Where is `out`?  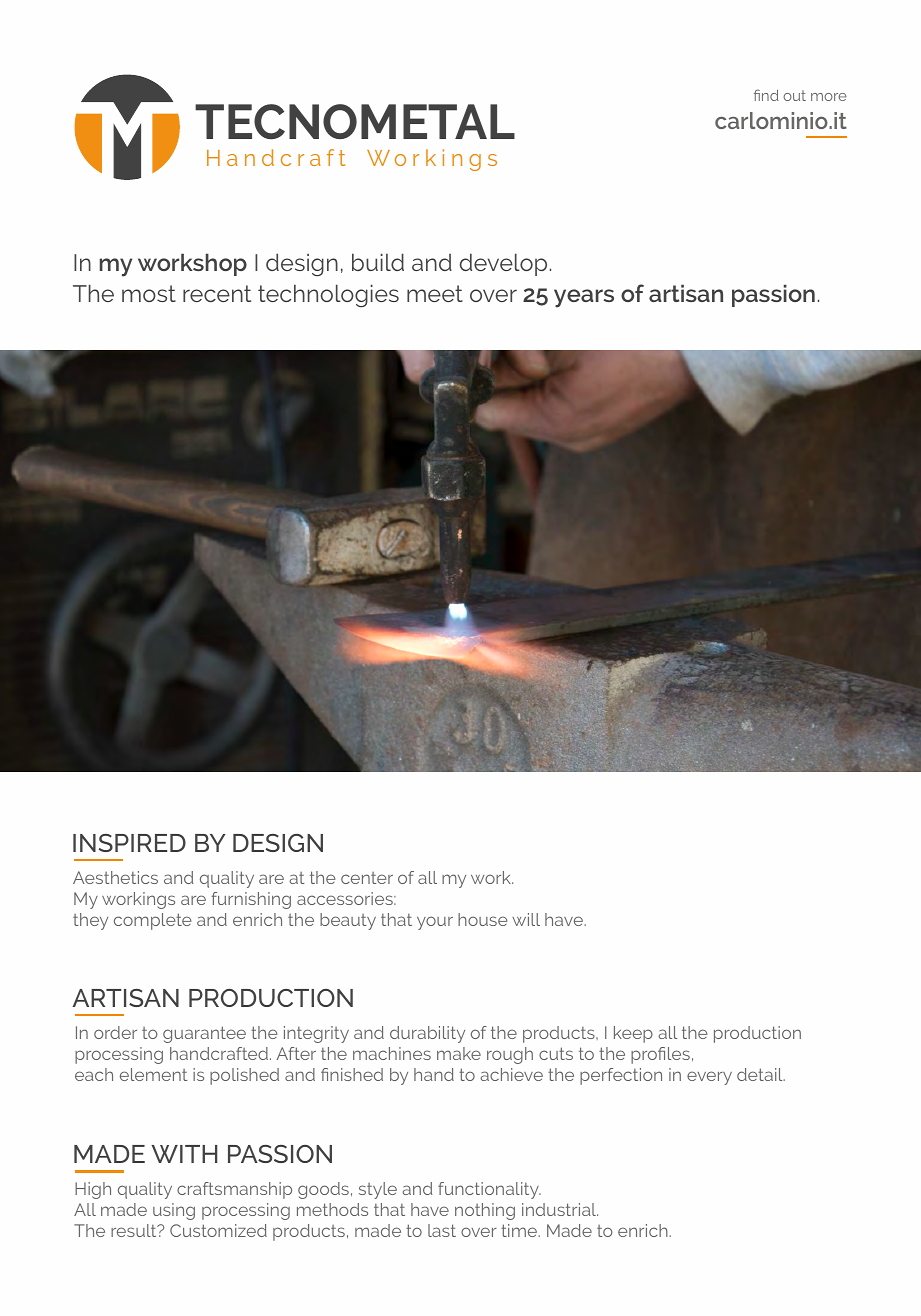 out is located at coordinates (794, 95).
